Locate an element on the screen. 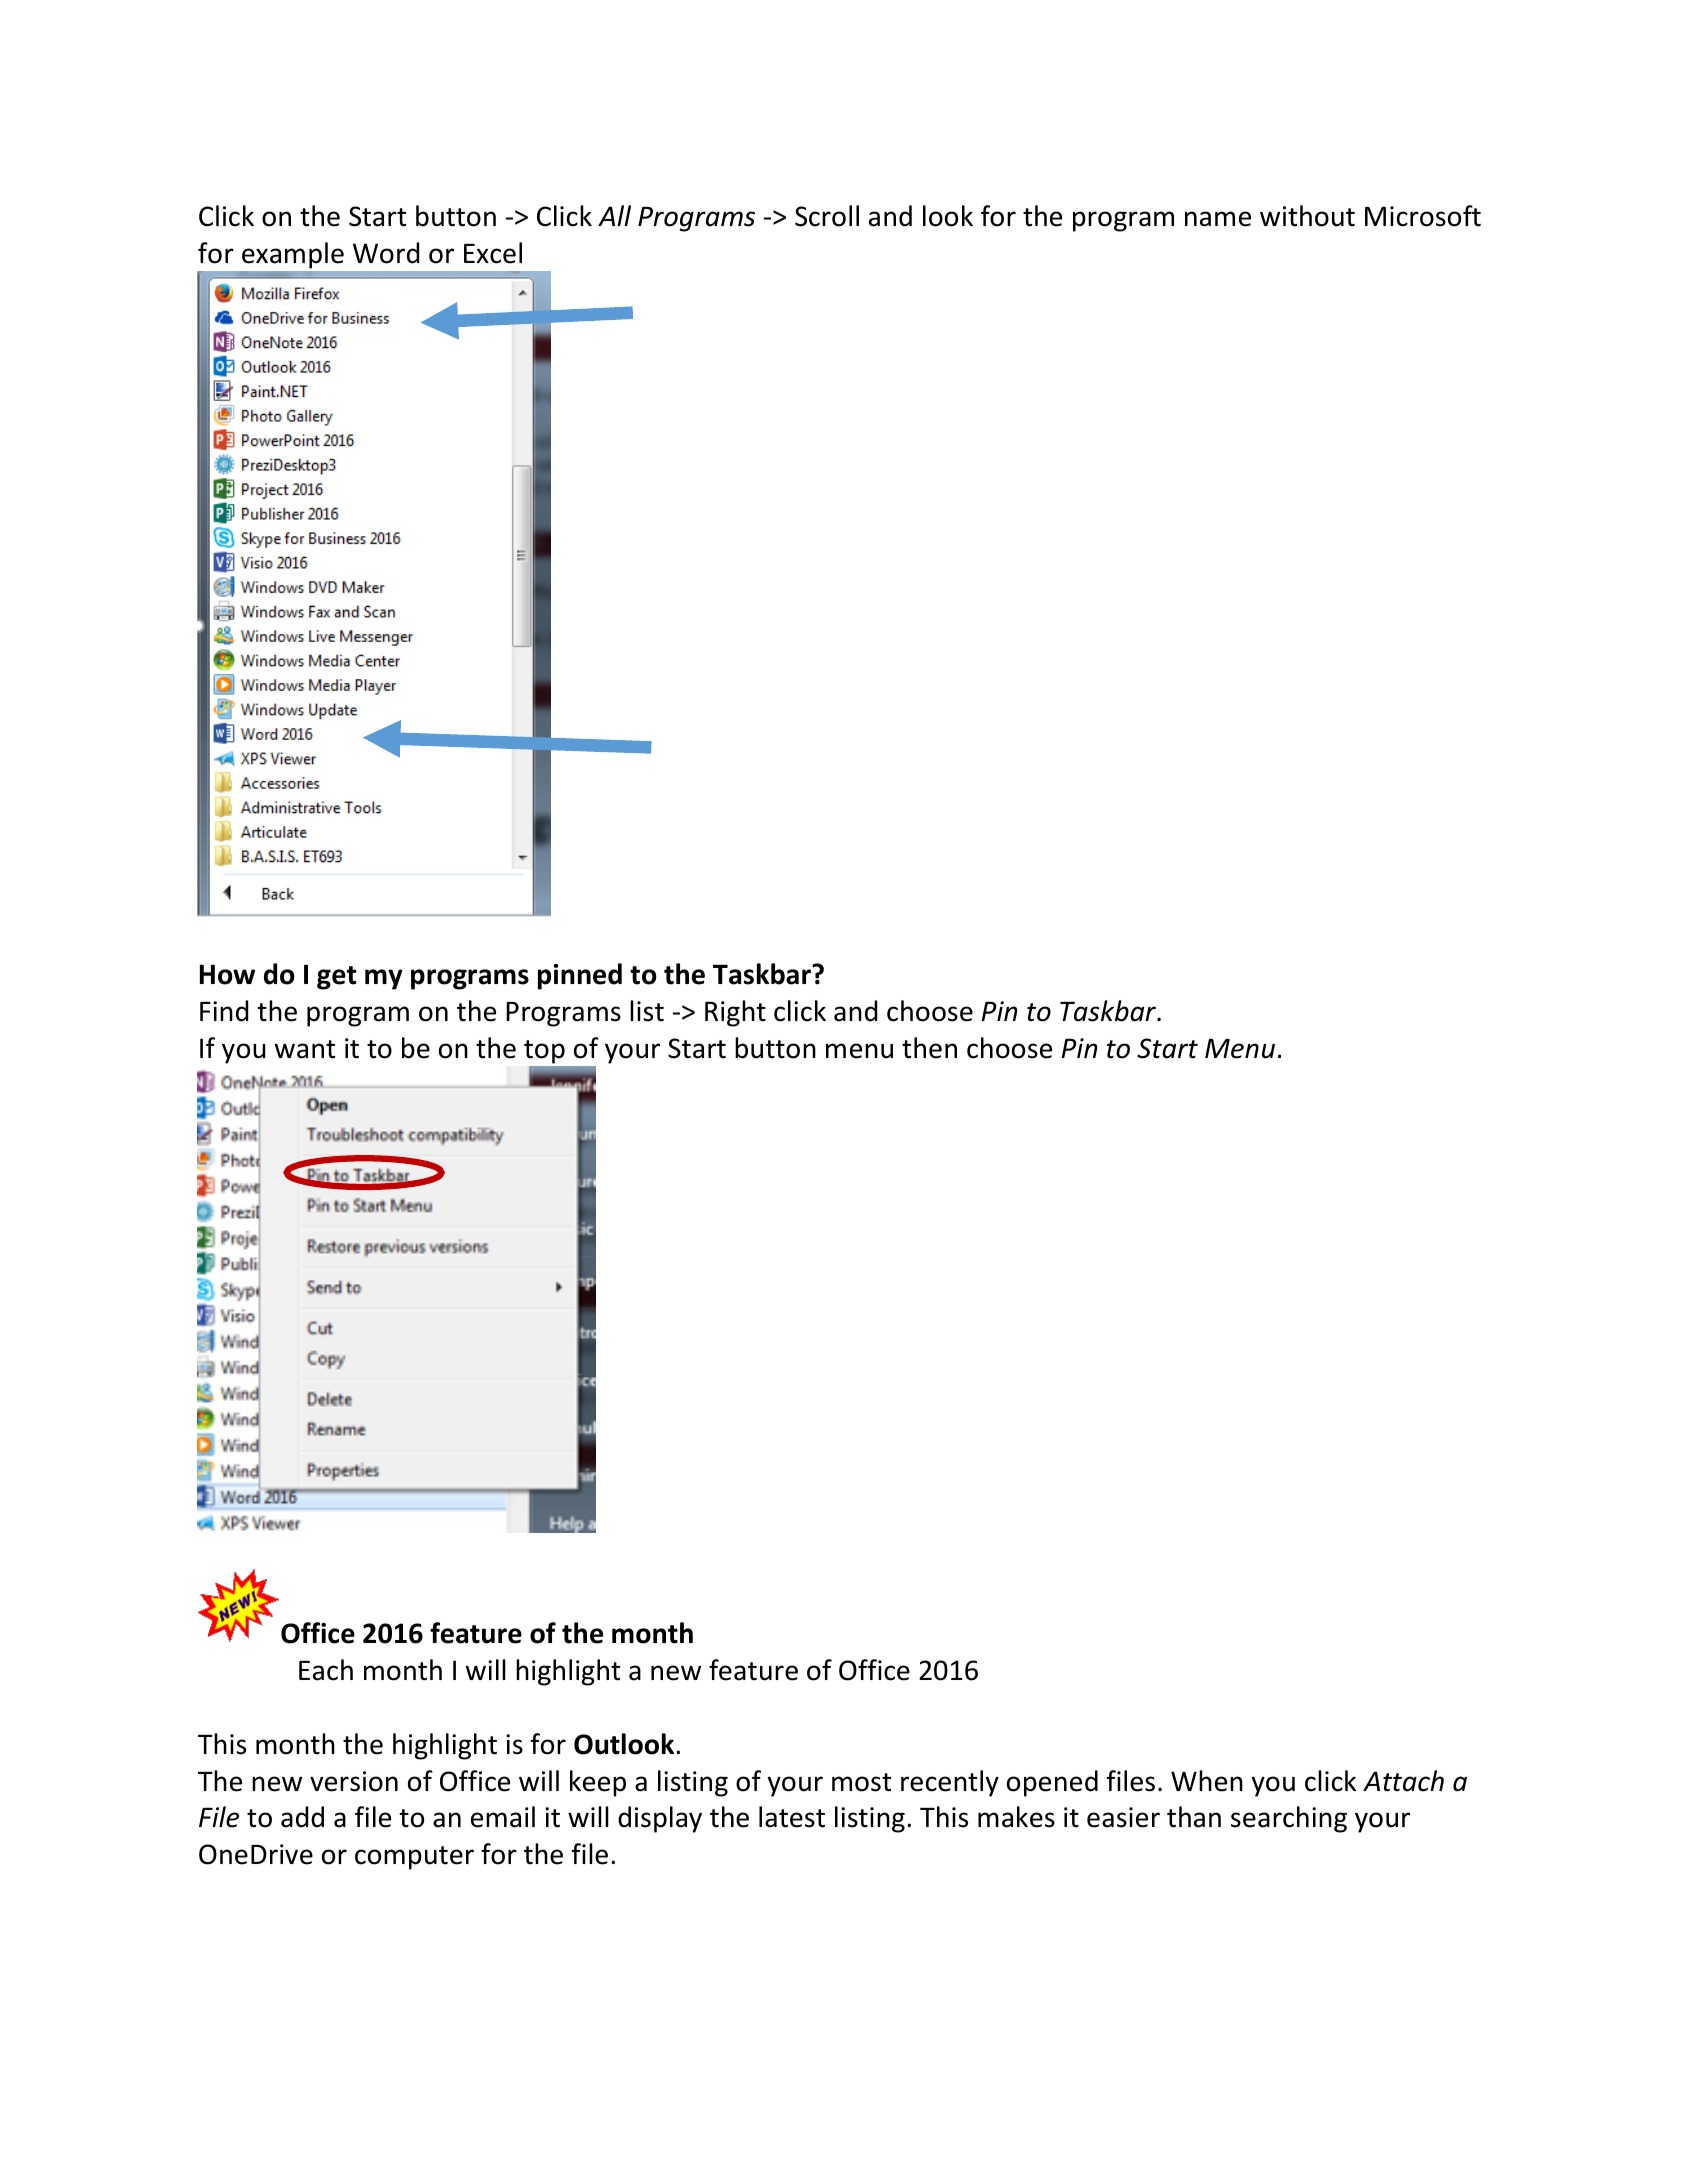  without is located at coordinates (1307, 216).
